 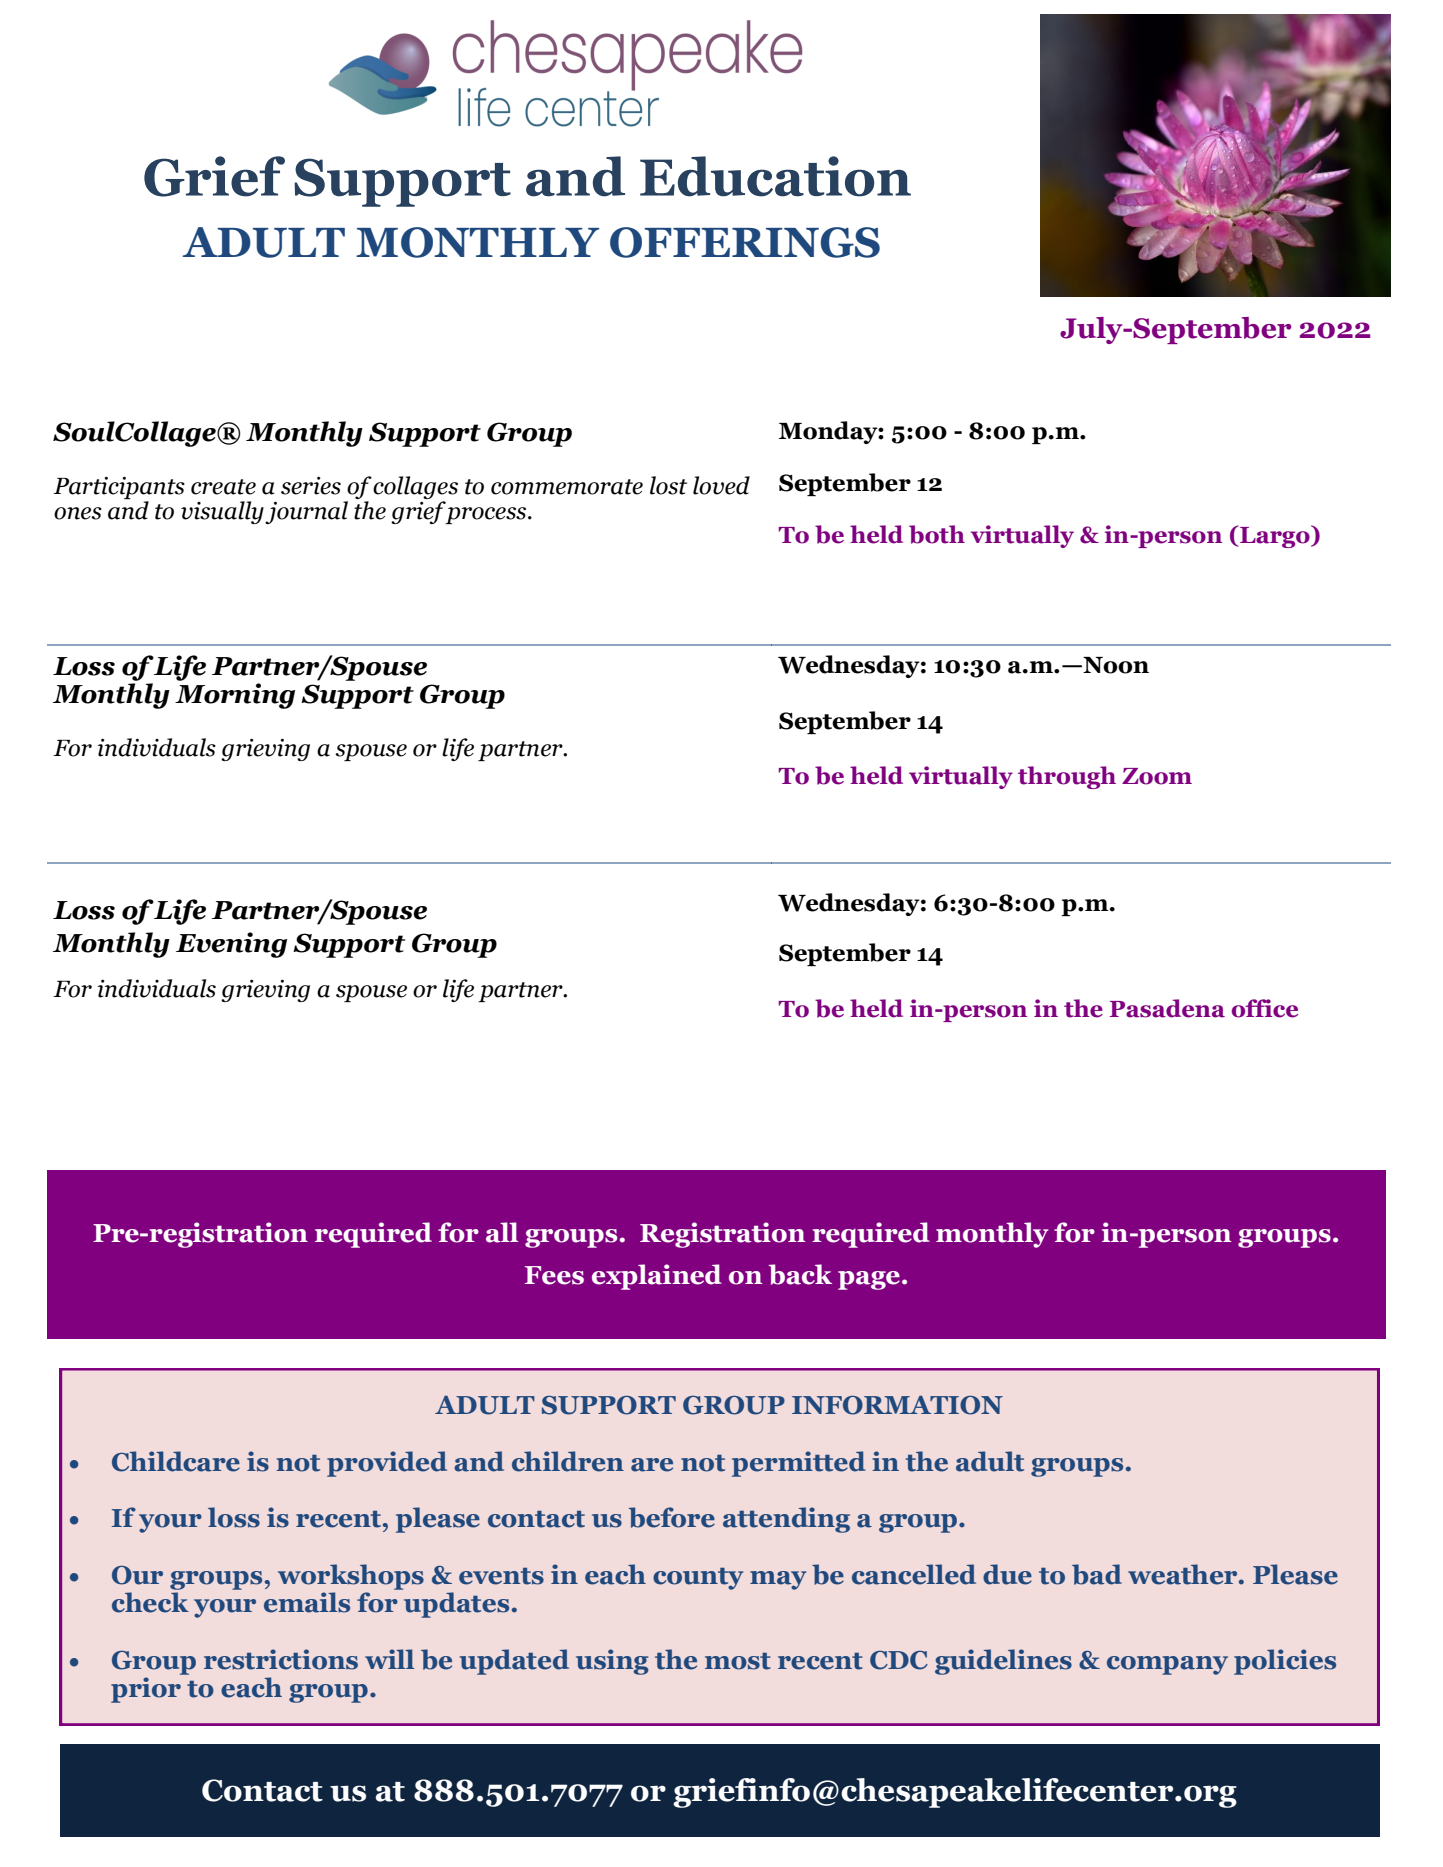 What do you see at coordinates (281, 1659) in the screenshot?
I see `restrictions` at bounding box center [281, 1659].
